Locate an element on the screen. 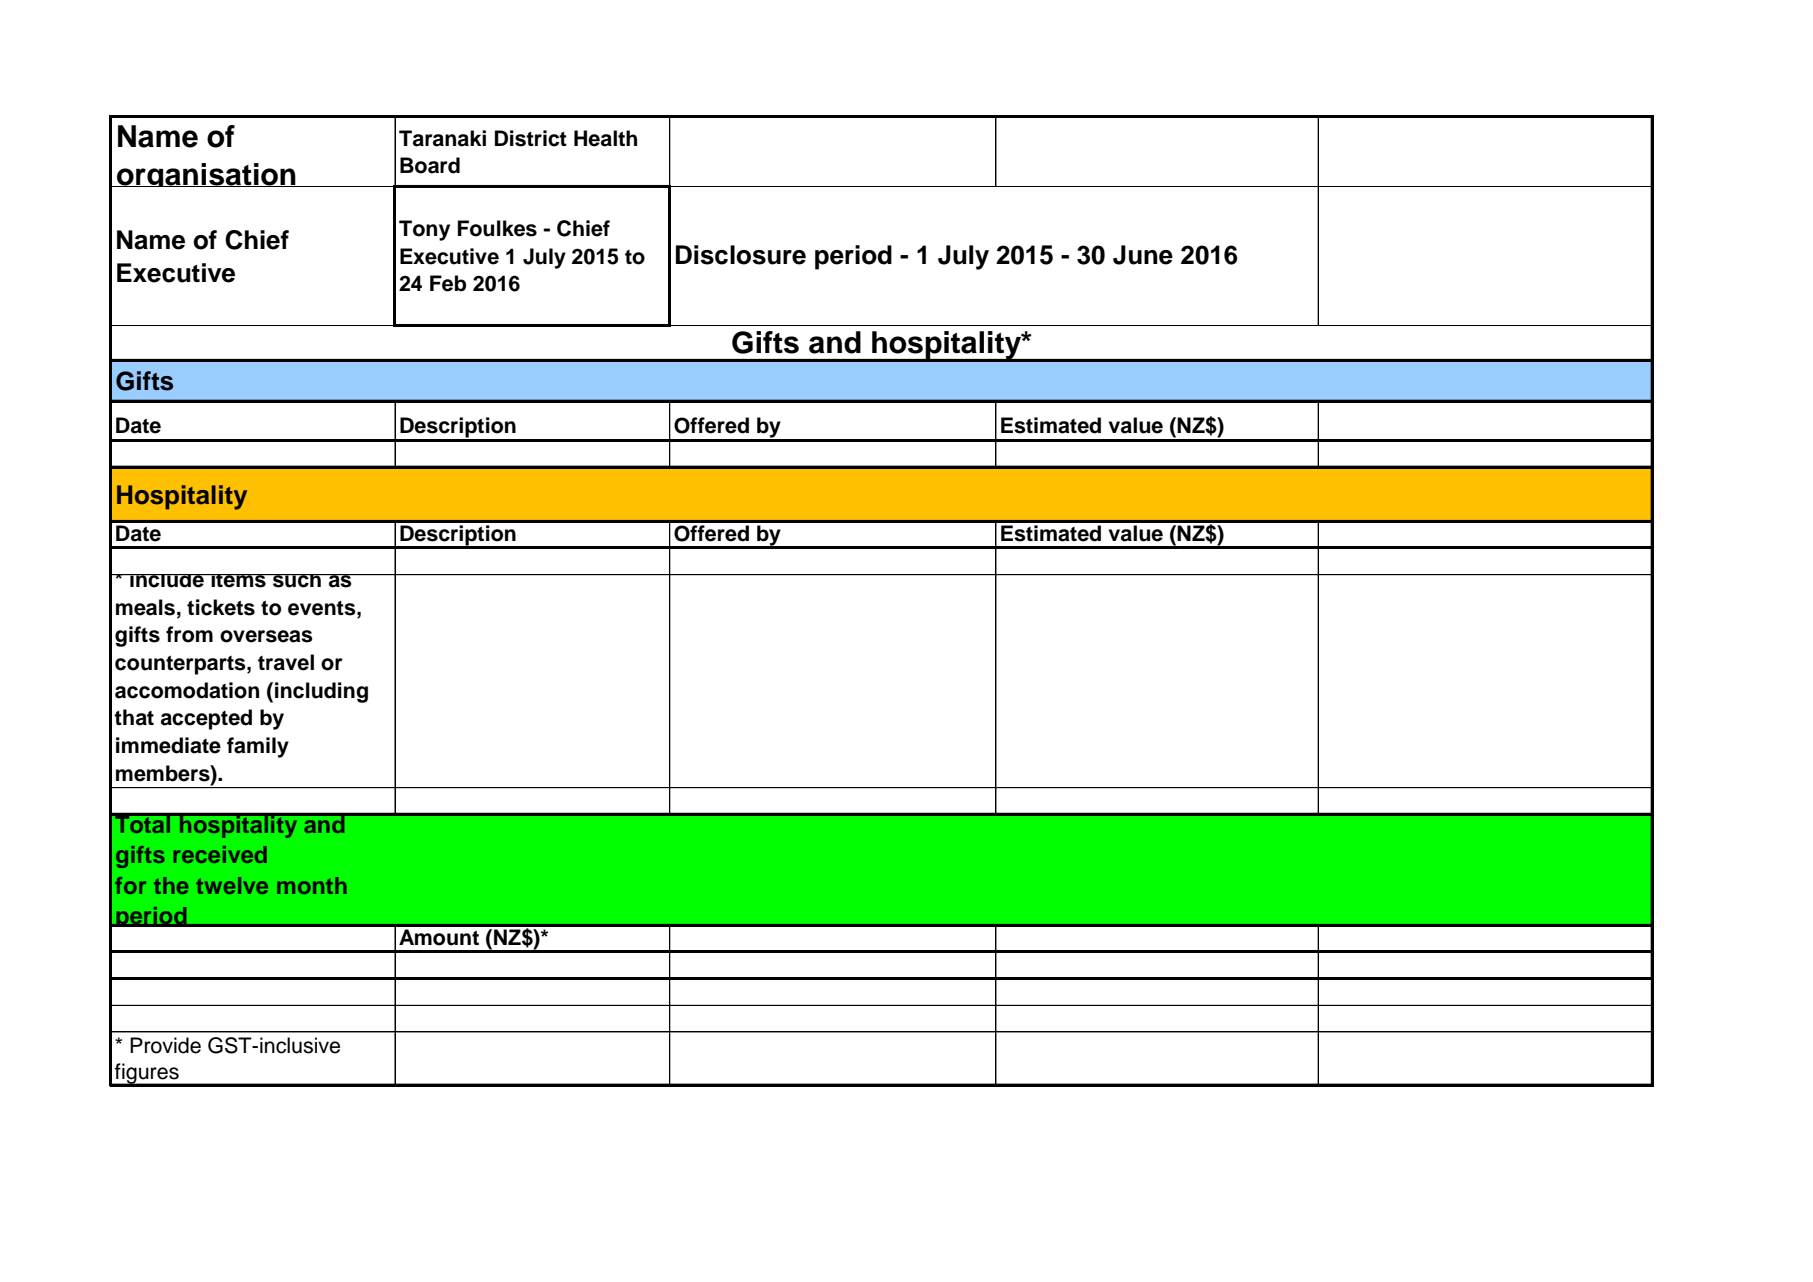  items is located at coordinates (238, 581).
